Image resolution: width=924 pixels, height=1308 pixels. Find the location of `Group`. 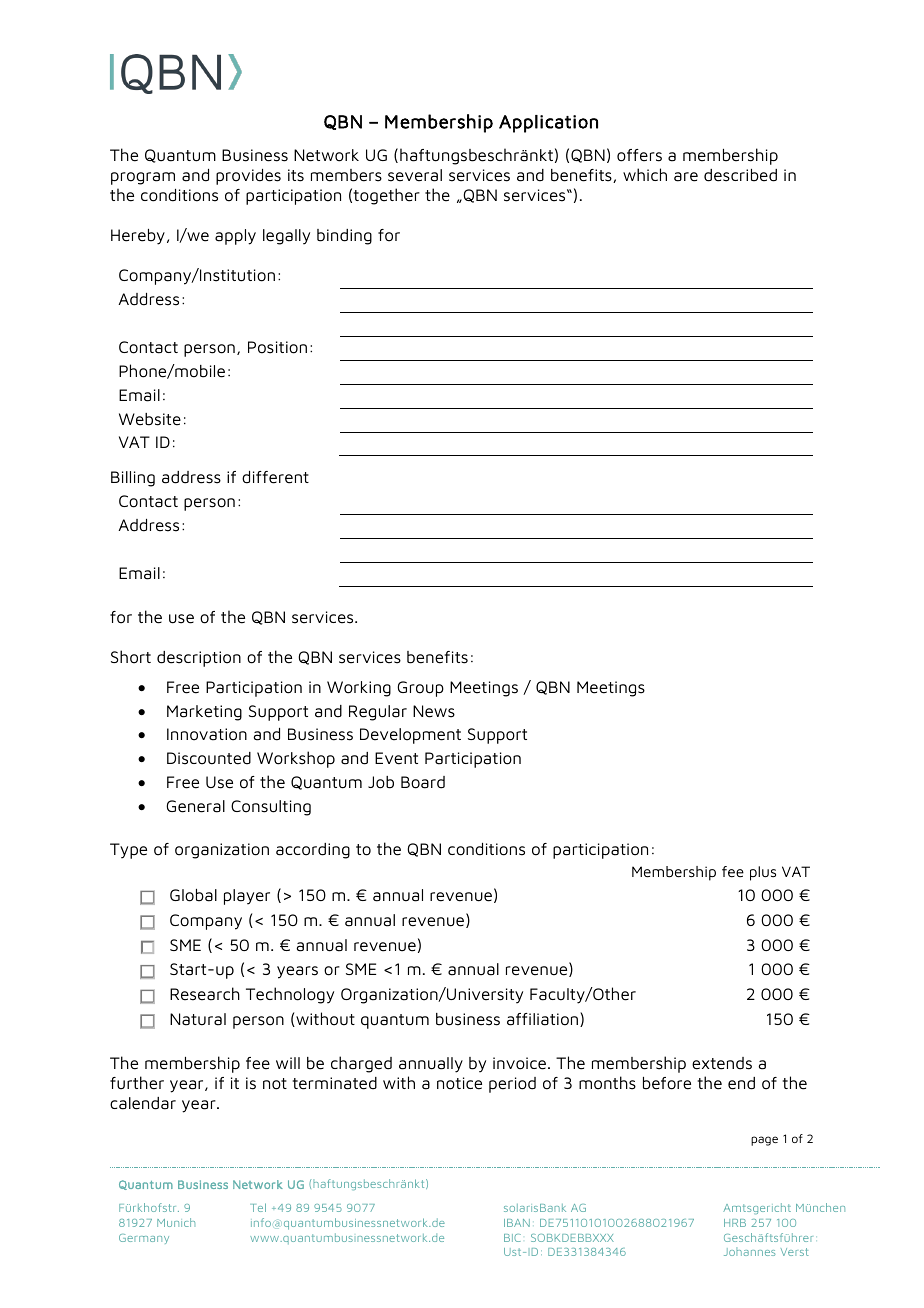

Group is located at coordinates (420, 689).
